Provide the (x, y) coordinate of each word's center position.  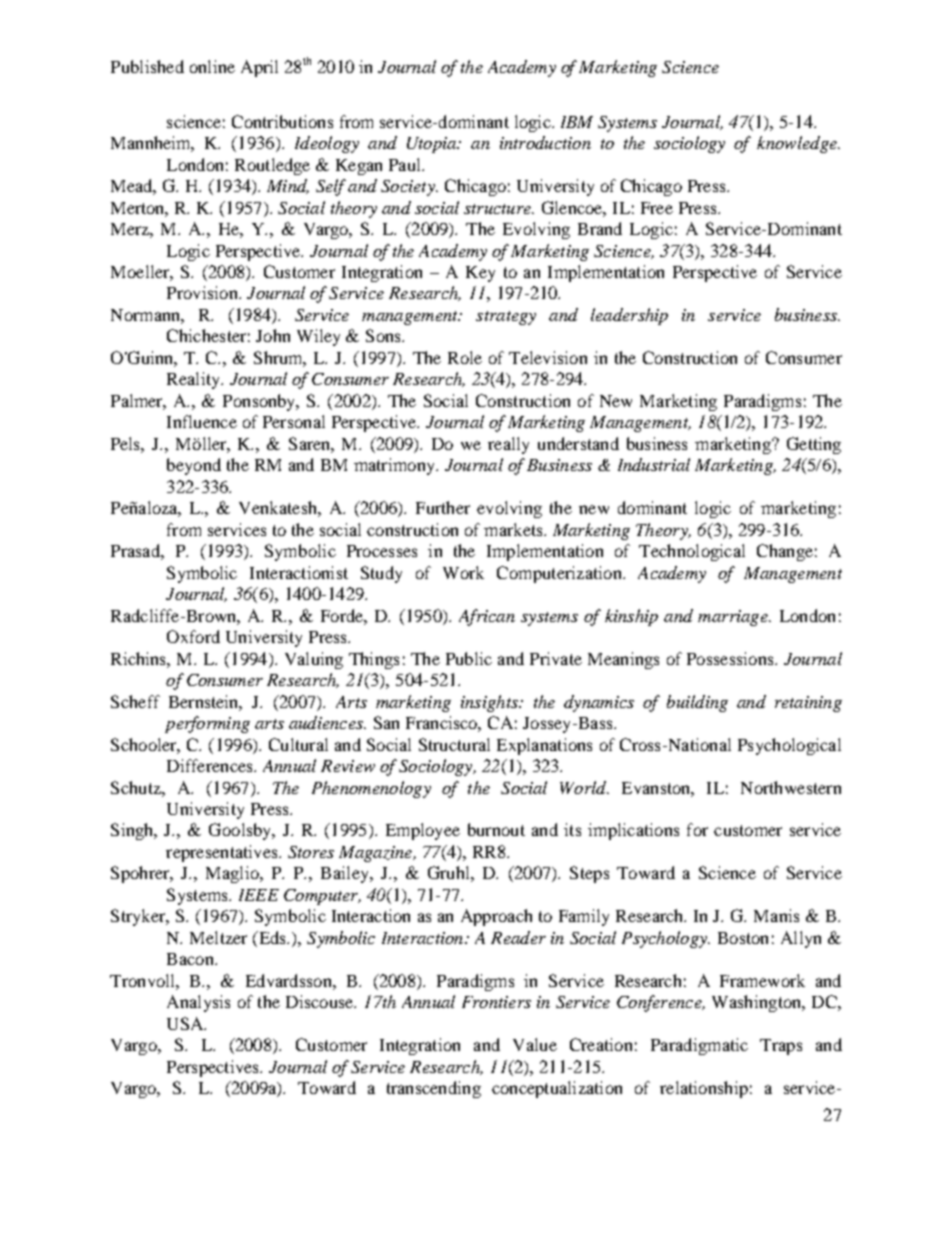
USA (186, 1023)
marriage (734, 618)
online (212, 66)
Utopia (433, 145)
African (487, 617)
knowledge (798, 144)
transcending (434, 1089)
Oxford (193, 636)
